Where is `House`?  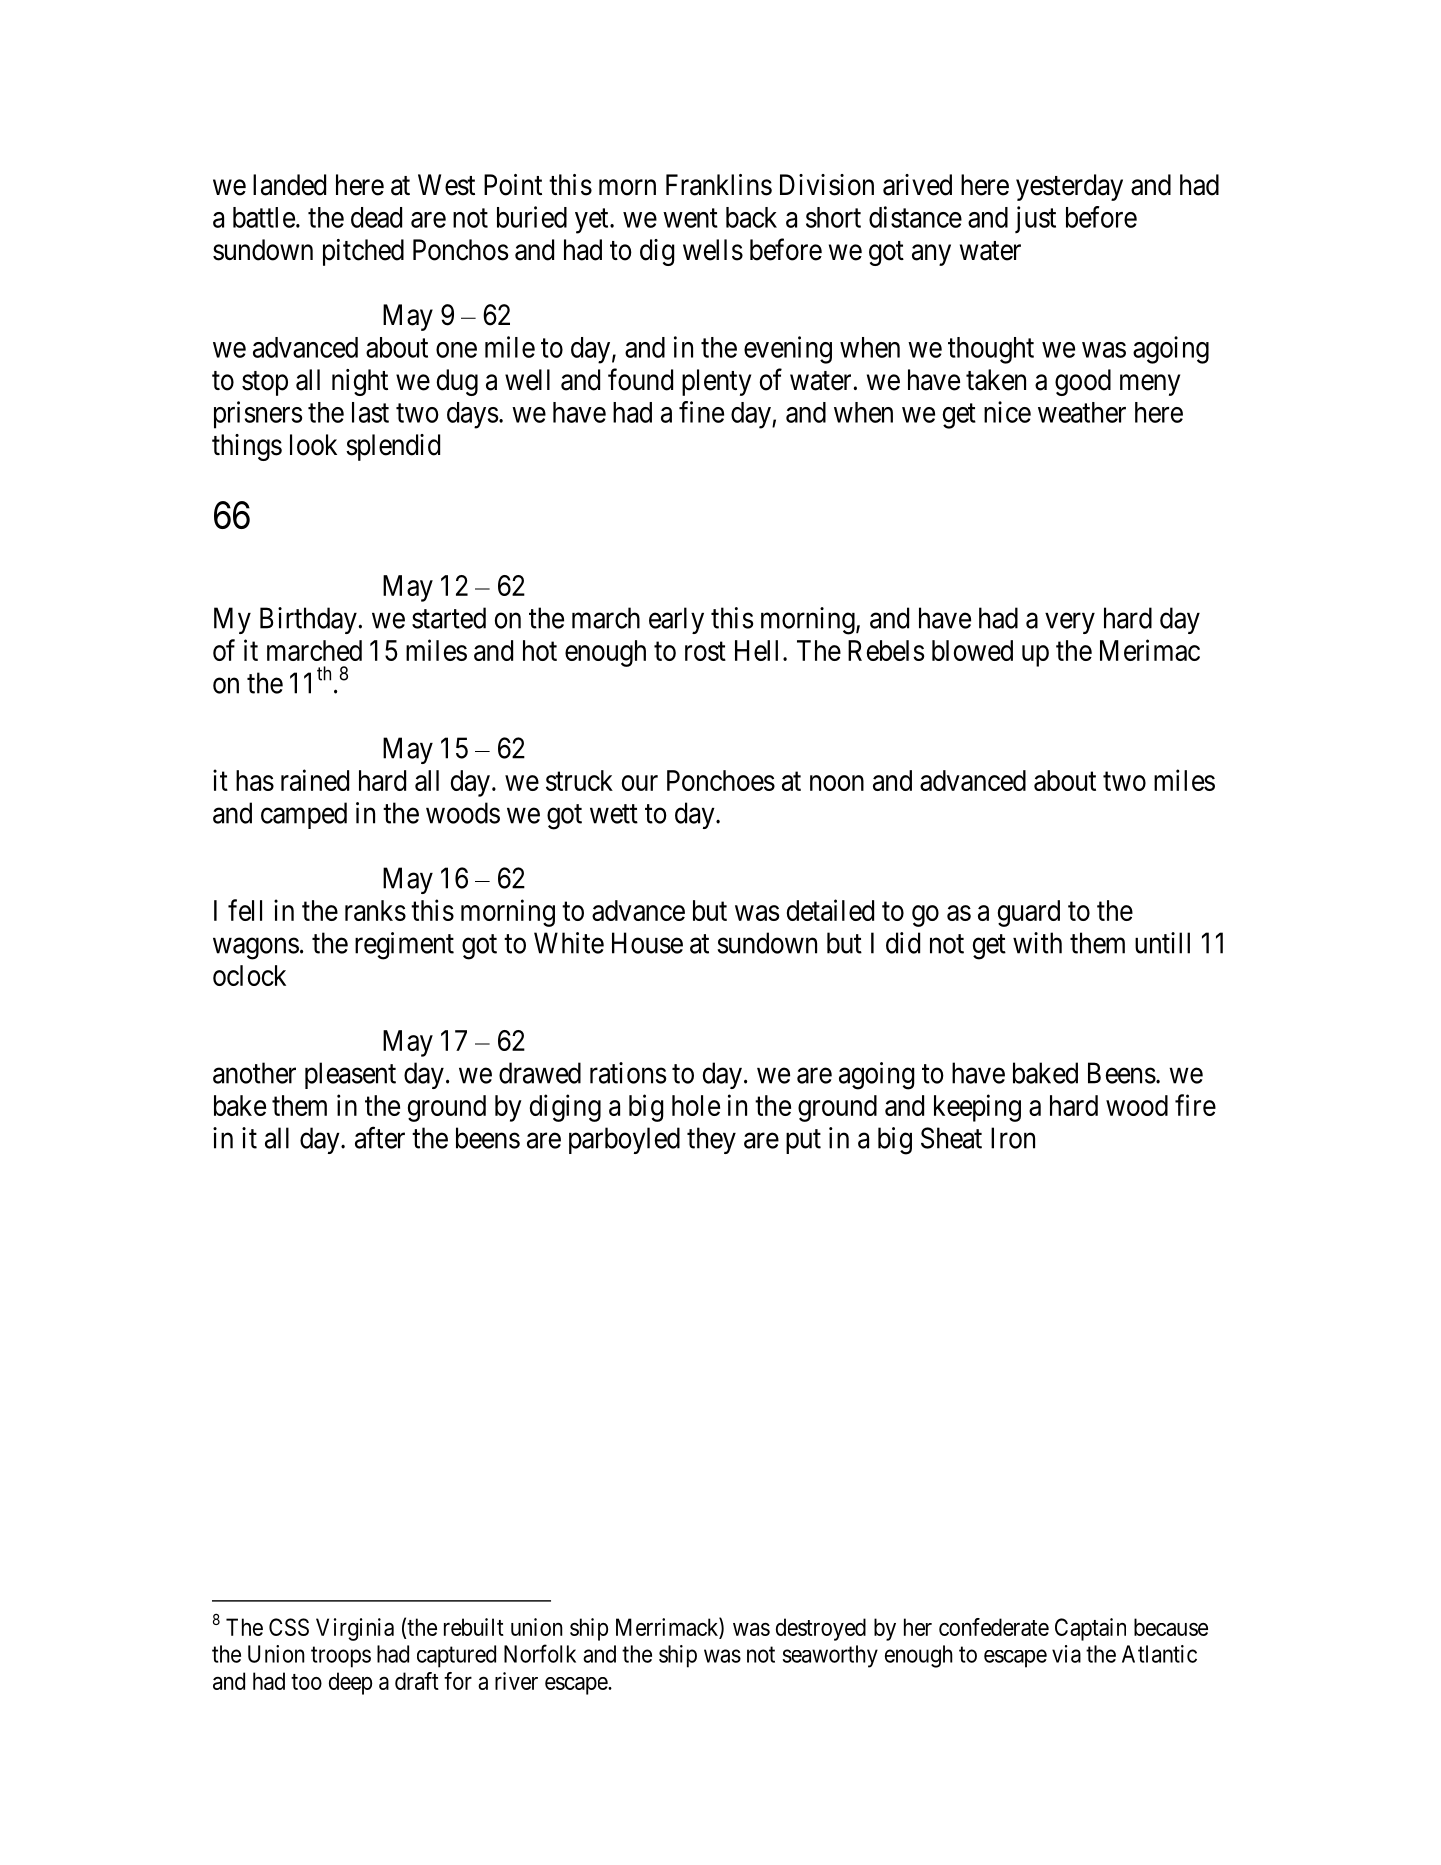
House is located at coordinates (647, 943).
